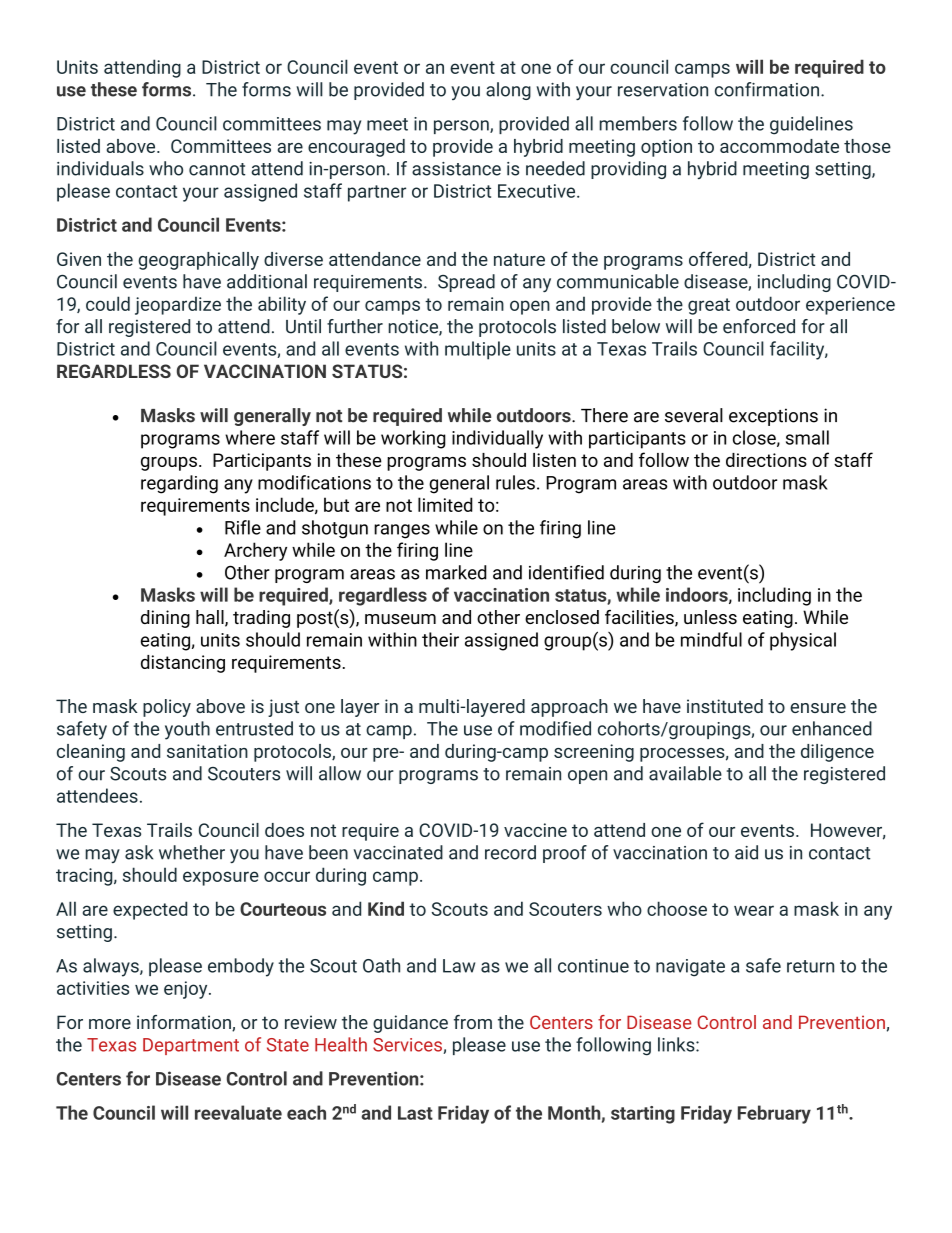  What do you see at coordinates (466, 283) in the screenshot?
I see `Spread` at bounding box center [466, 283].
